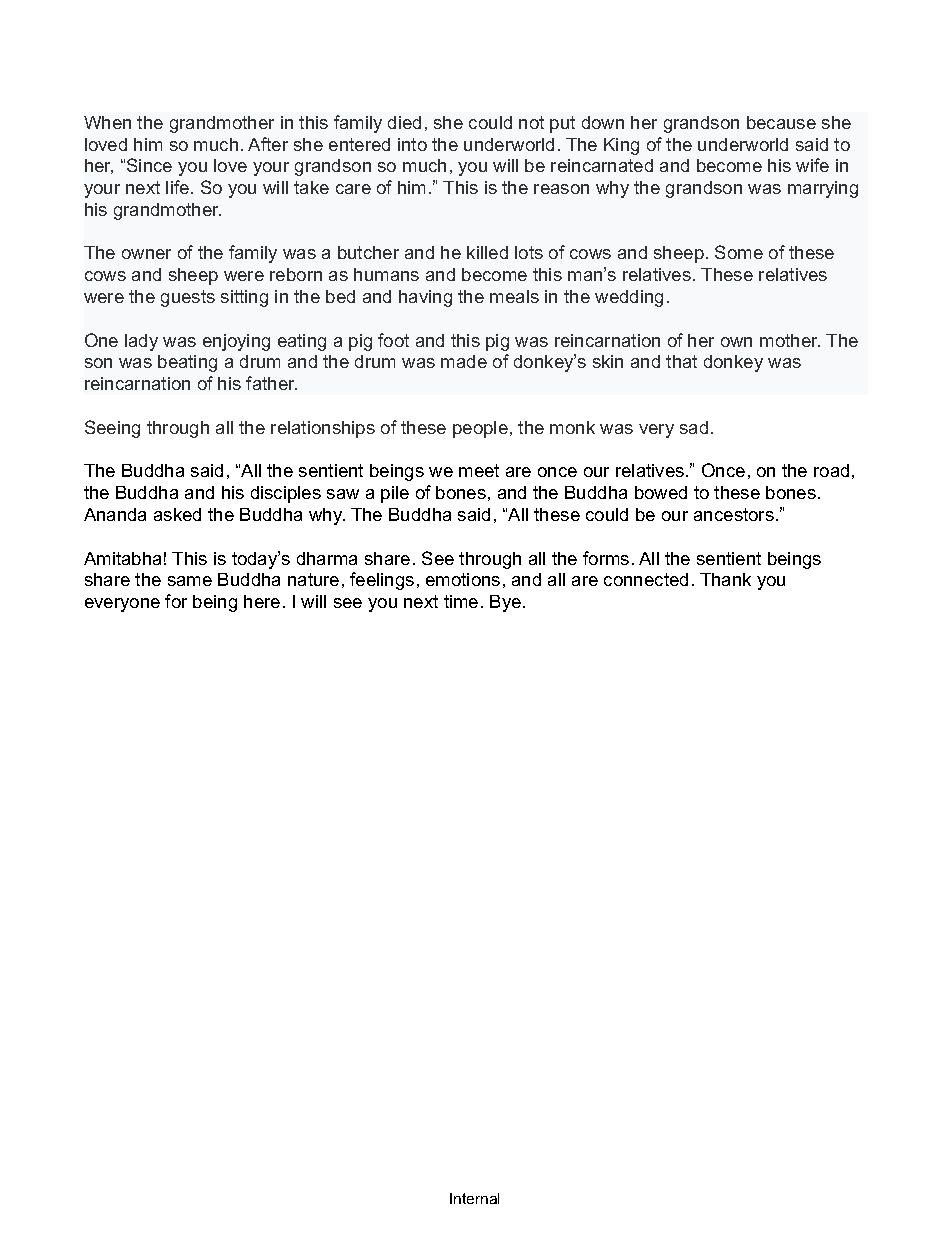  What do you see at coordinates (725, 579) in the document?
I see `Thank` at bounding box center [725, 579].
